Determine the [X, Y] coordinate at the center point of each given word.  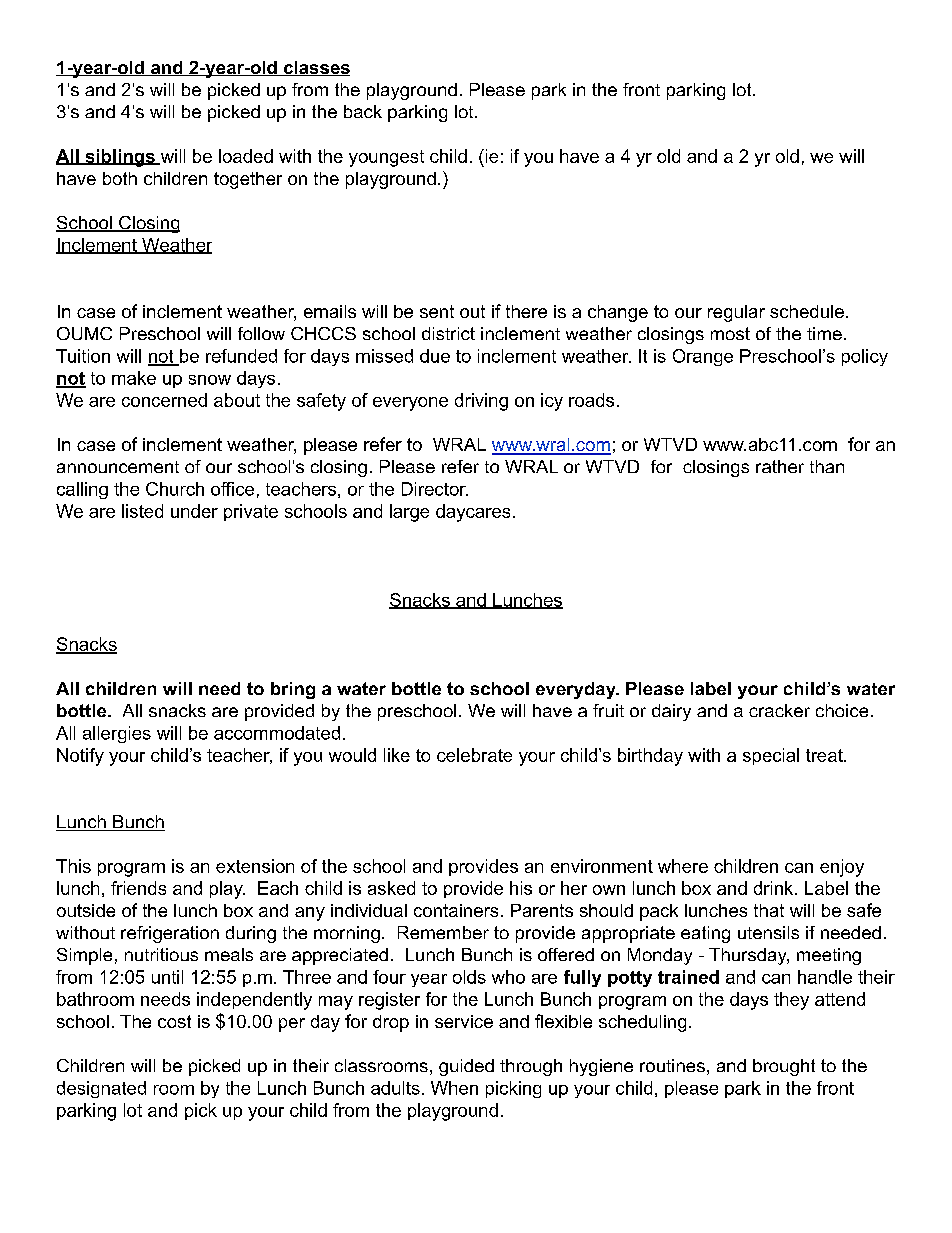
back [363, 111]
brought [784, 1067]
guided [466, 1067]
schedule [807, 311]
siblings [120, 158]
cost [174, 1021]
